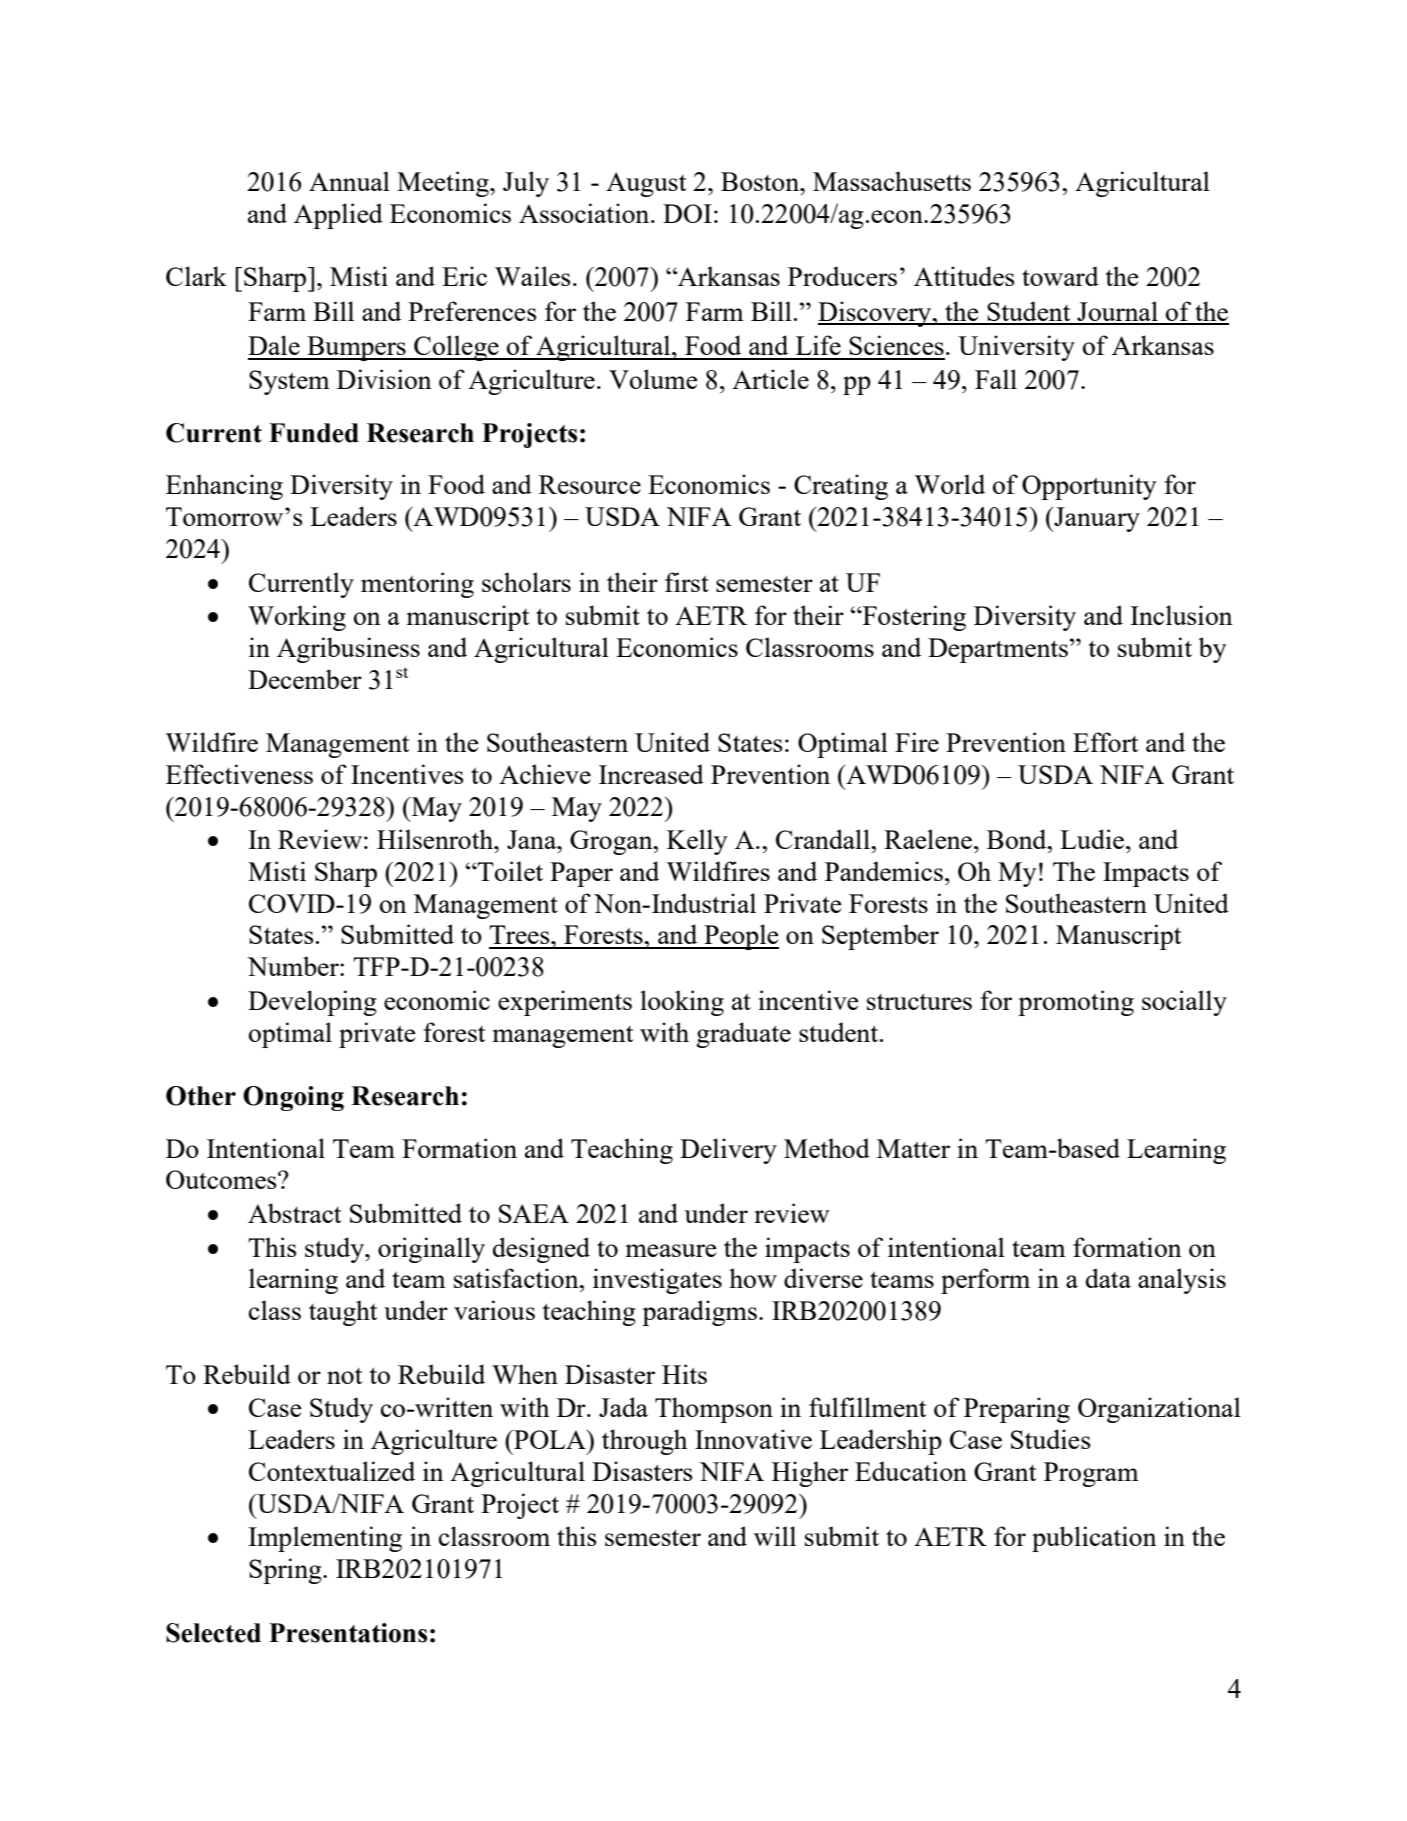 This document has height=1821, width=1407. Describe the element at coordinates (1018, 839) in the document. I see `Bond` at that location.
